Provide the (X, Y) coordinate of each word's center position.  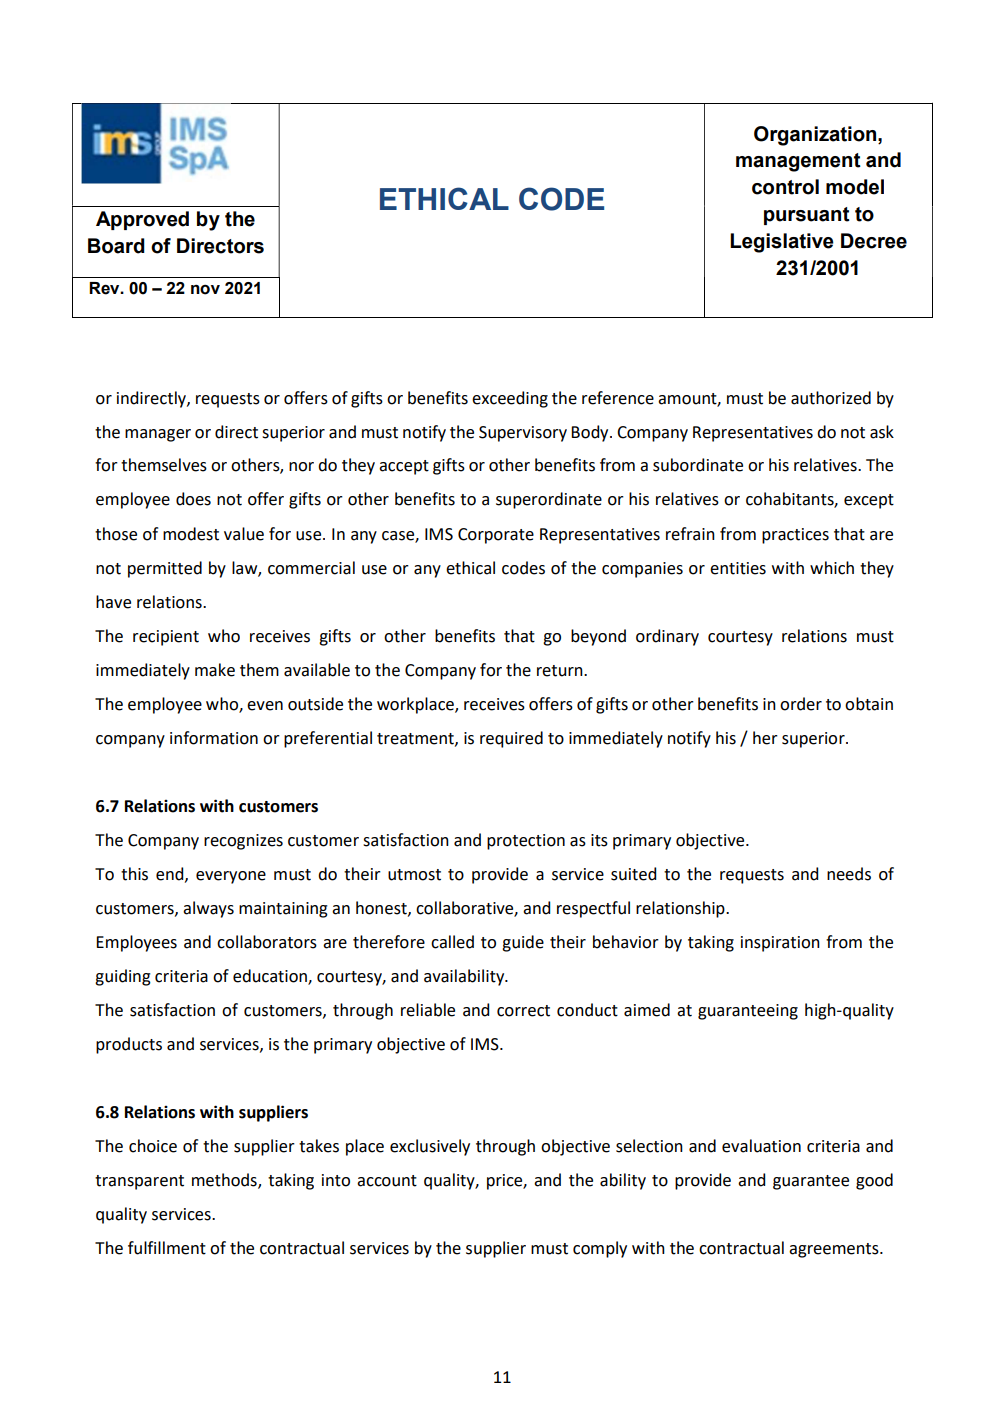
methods (225, 1180)
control (785, 187)
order (801, 704)
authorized (831, 398)
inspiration (780, 944)
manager (158, 435)
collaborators (267, 942)
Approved (142, 220)
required (511, 739)
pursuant (807, 216)
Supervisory (523, 434)
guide (523, 943)
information (214, 738)
